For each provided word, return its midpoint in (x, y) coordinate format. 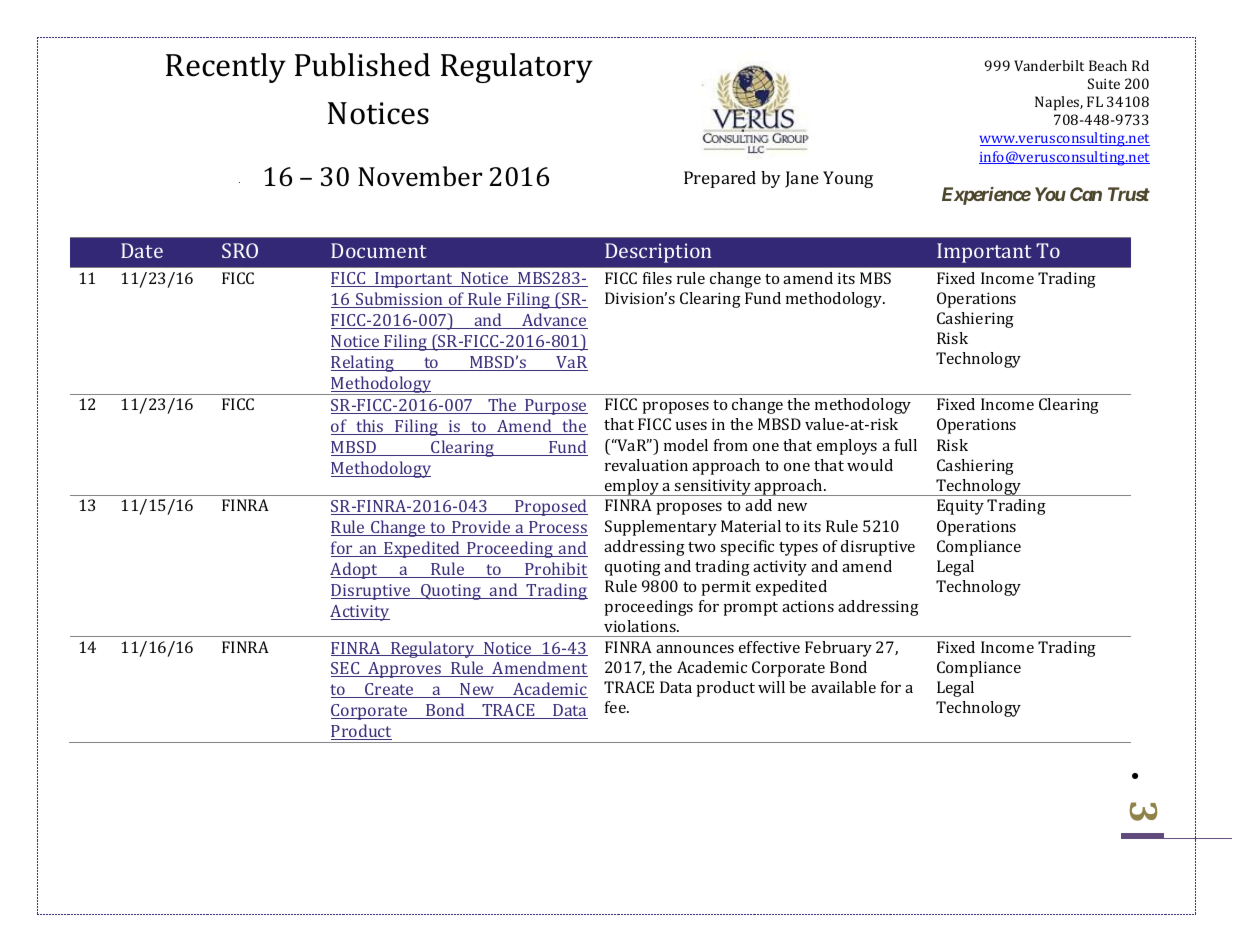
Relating (364, 363)
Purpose (555, 407)
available (843, 687)
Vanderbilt (1049, 65)
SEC (346, 669)
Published (362, 65)
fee (616, 707)
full (906, 445)
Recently (226, 68)
